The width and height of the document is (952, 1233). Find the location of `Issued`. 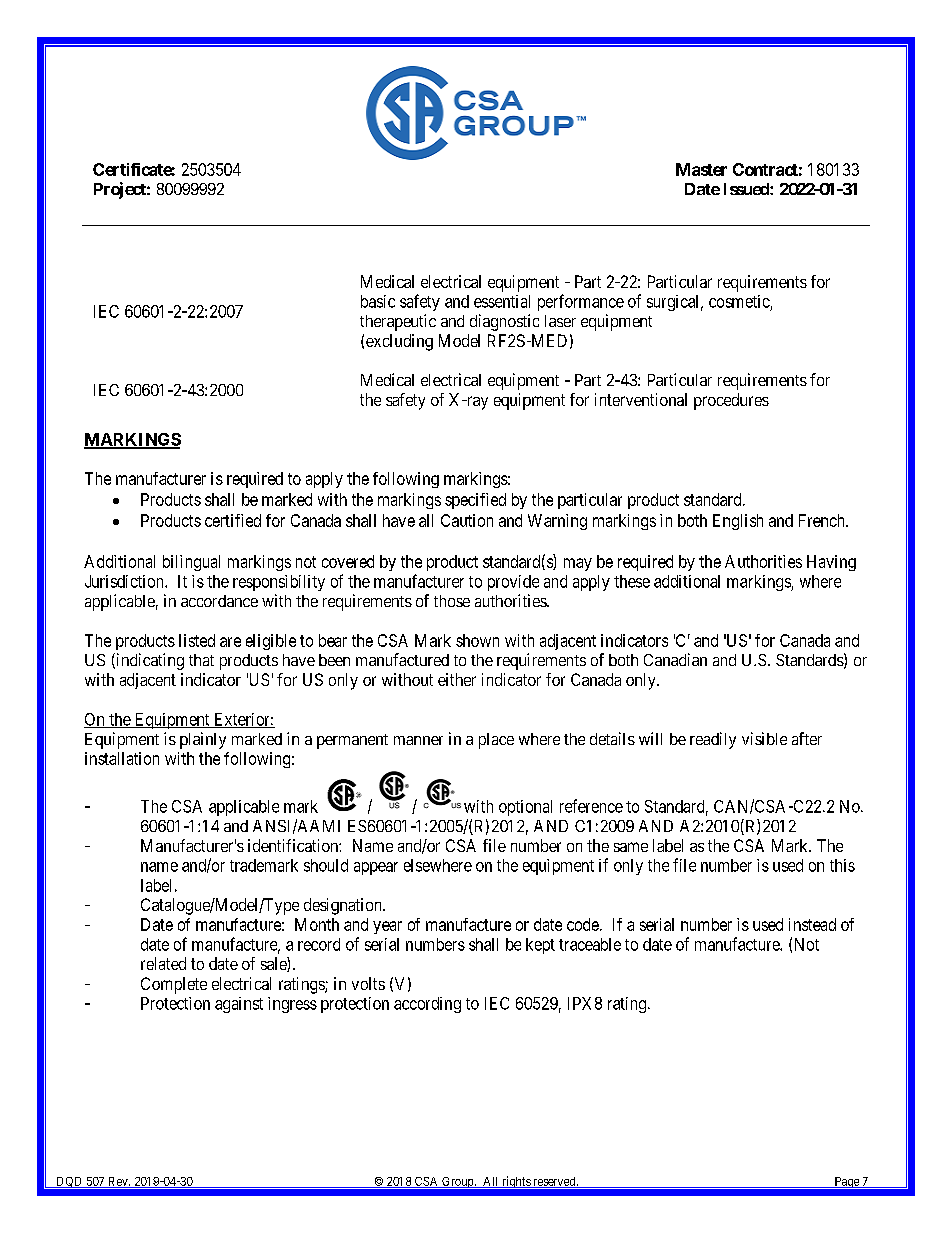

Issued is located at coordinates (747, 189).
